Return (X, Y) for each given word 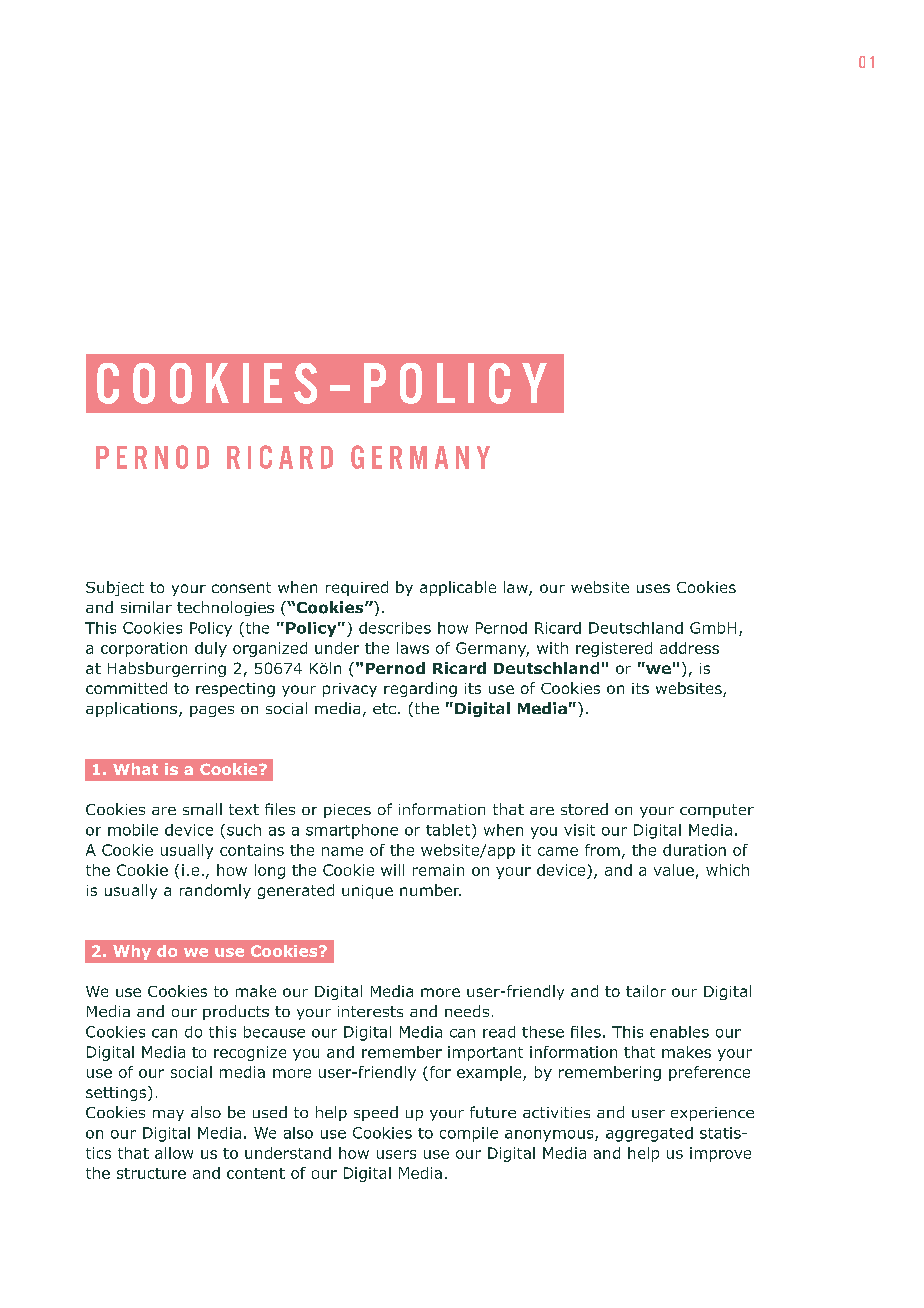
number (430, 890)
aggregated (649, 1134)
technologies (225, 608)
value (674, 870)
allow (174, 1153)
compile (469, 1134)
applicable (458, 588)
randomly (215, 891)
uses (653, 588)
